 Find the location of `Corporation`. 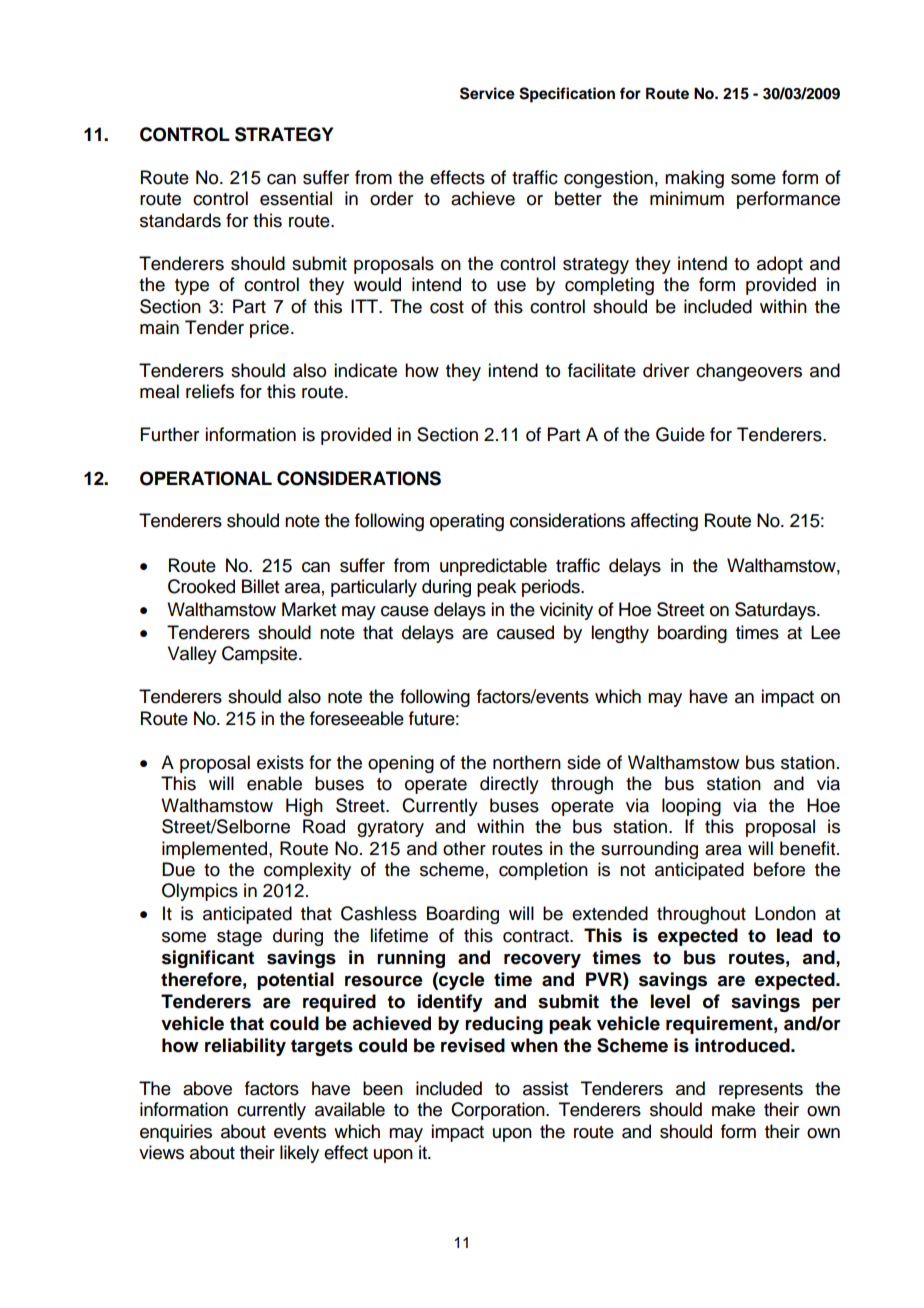

Corporation is located at coordinates (499, 1111).
